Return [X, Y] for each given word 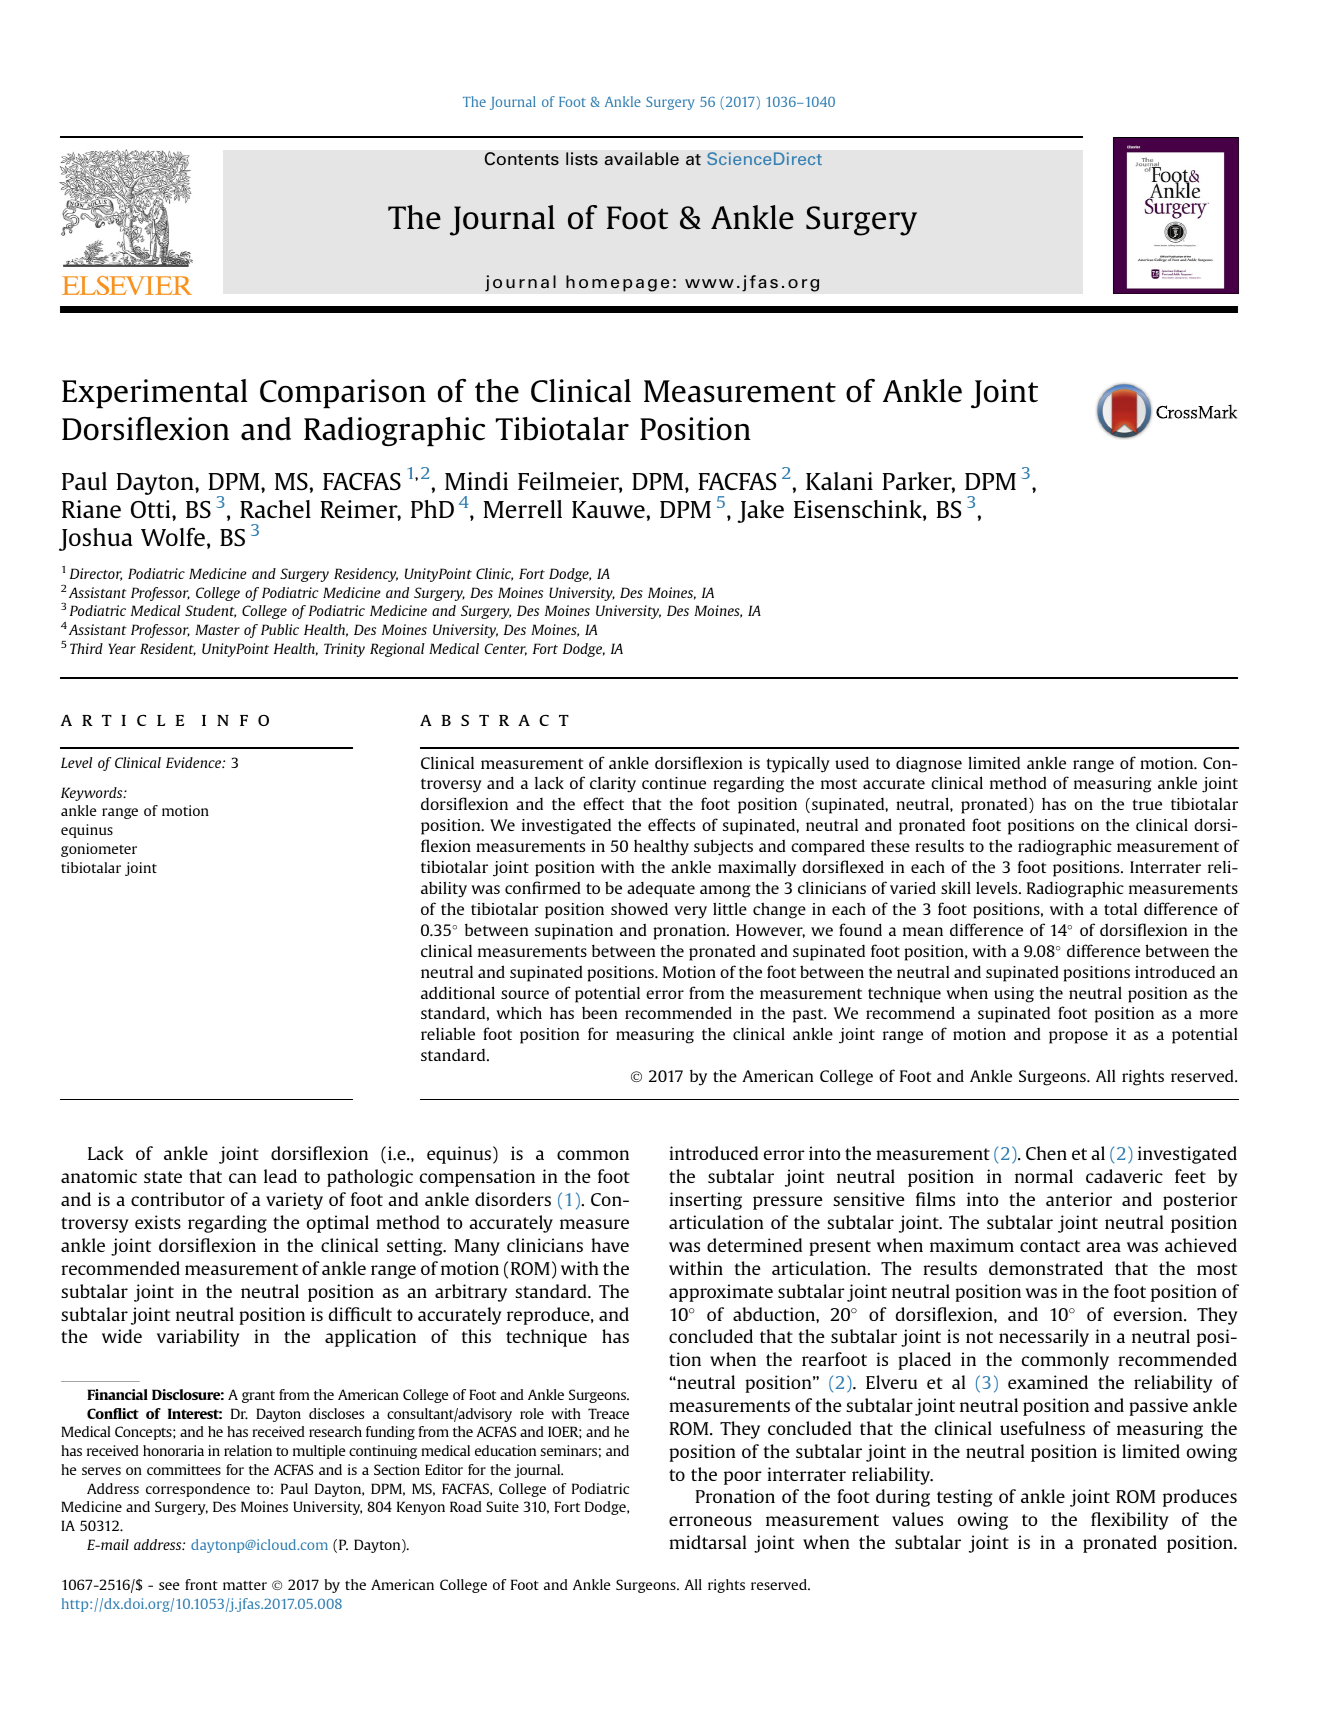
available [642, 158]
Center [506, 649]
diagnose [929, 764]
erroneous [710, 1521]
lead [280, 1176]
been [599, 1013]
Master [217, 629]
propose [1078, 1037]
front [201, 1584]
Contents [521, 159]
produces [1200, 1498]
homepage [617, 283]
